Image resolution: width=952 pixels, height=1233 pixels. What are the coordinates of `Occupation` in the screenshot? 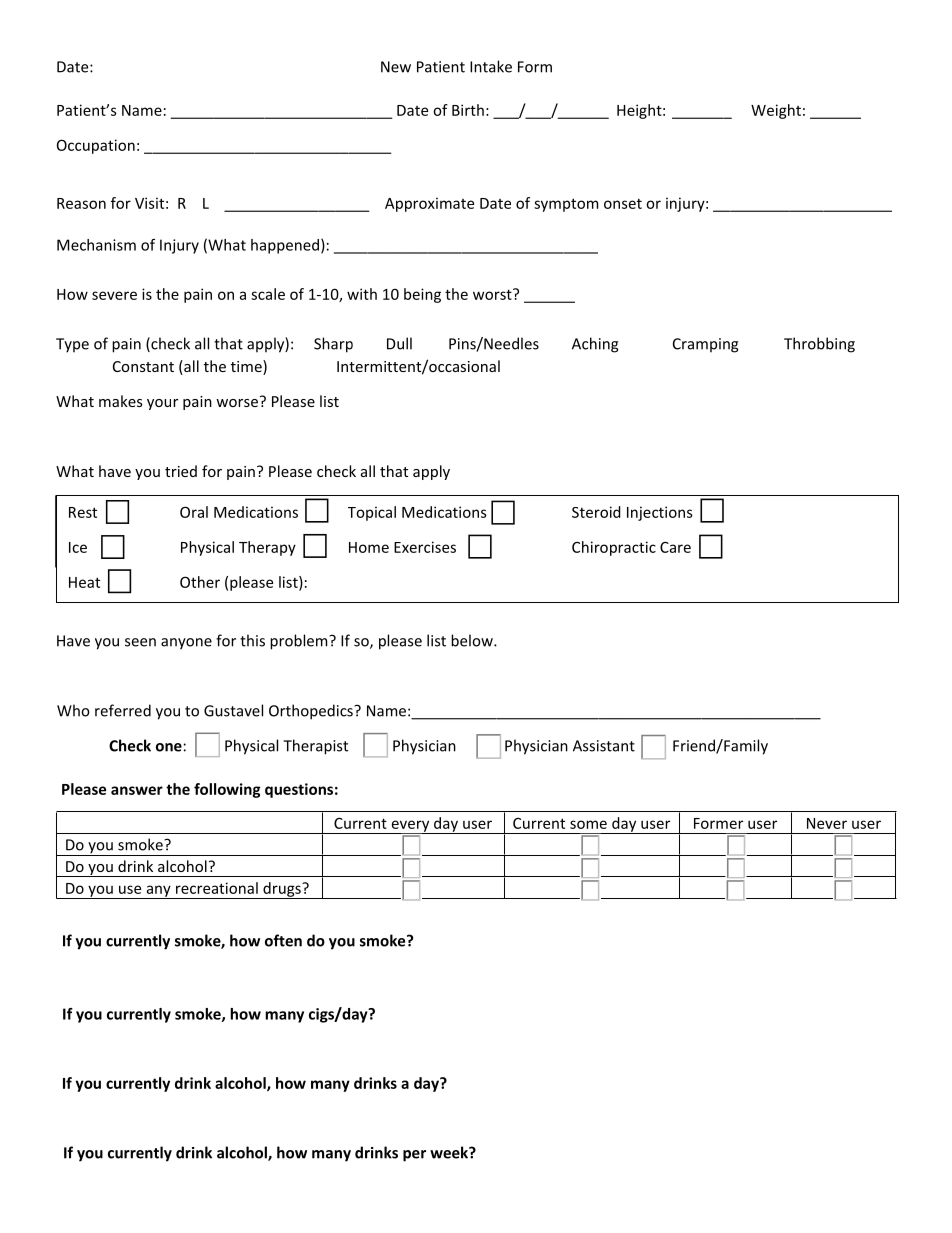 It's located at (96, 146).
